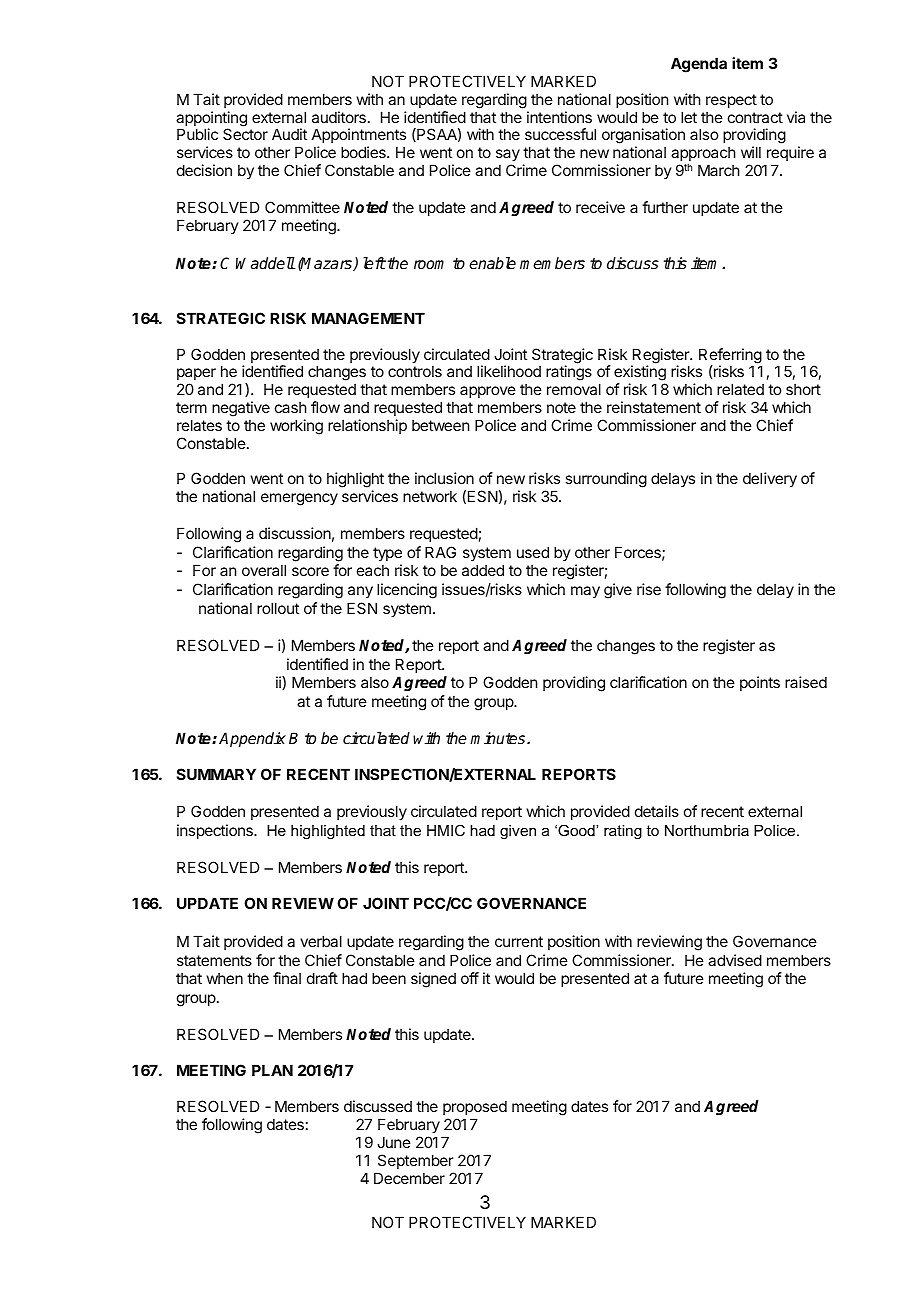 The height and width of the screenshot is (1308, 924). I want to click on intentions, so click(559, 117).
